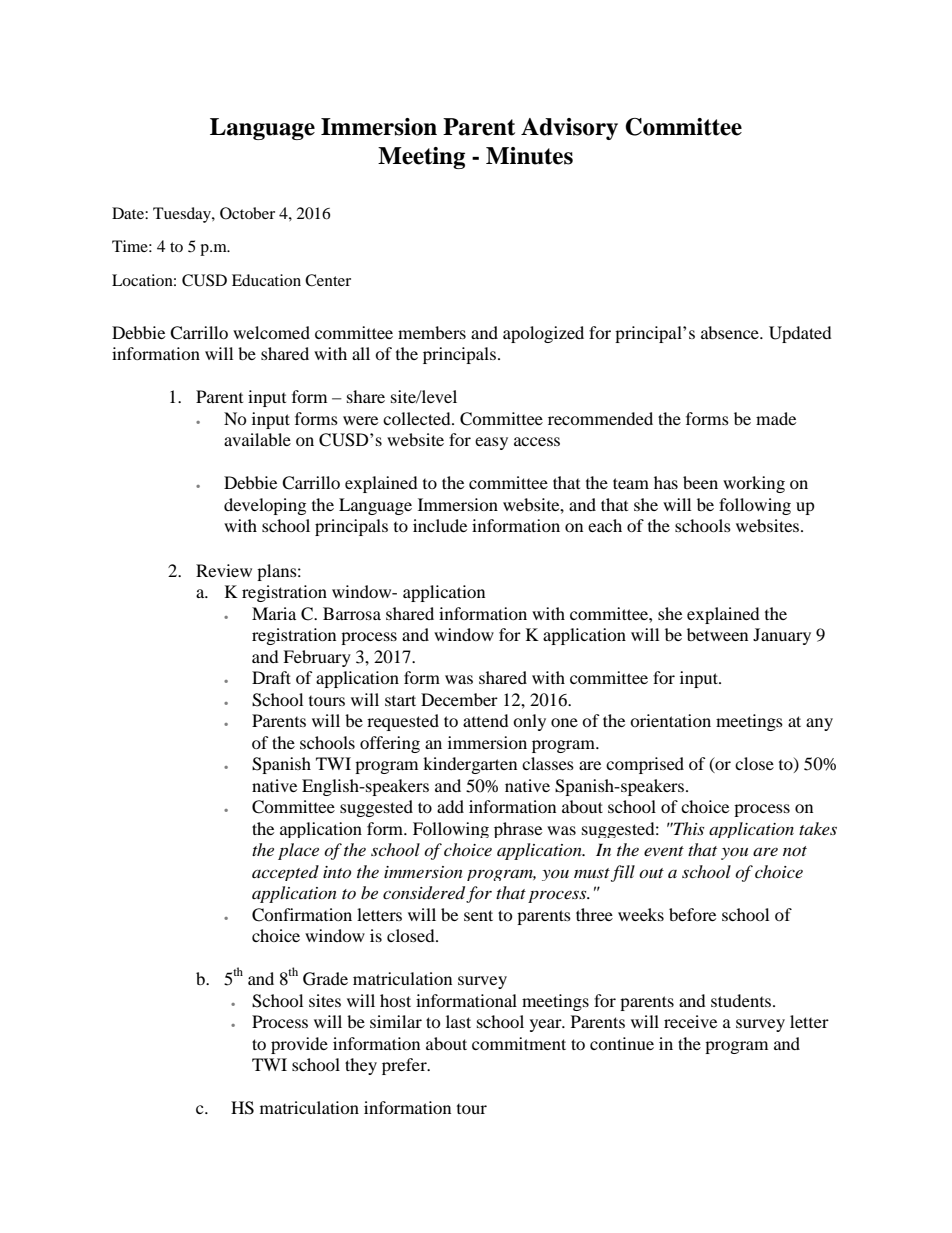  Describe the element at coordinates (298, 851) in the screenshot. I see `place` at that location.
